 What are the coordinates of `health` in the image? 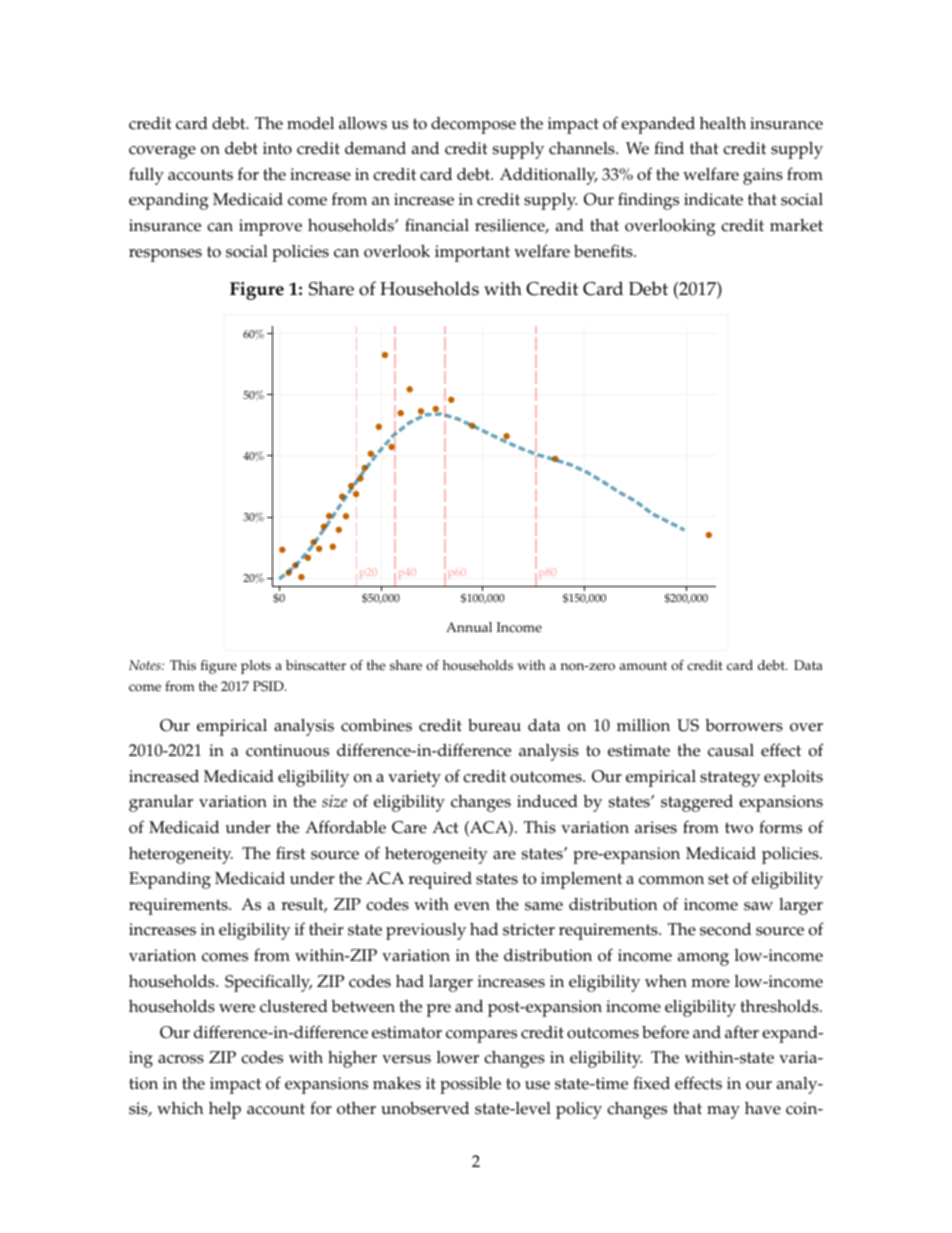 It's located at (722, 123).
